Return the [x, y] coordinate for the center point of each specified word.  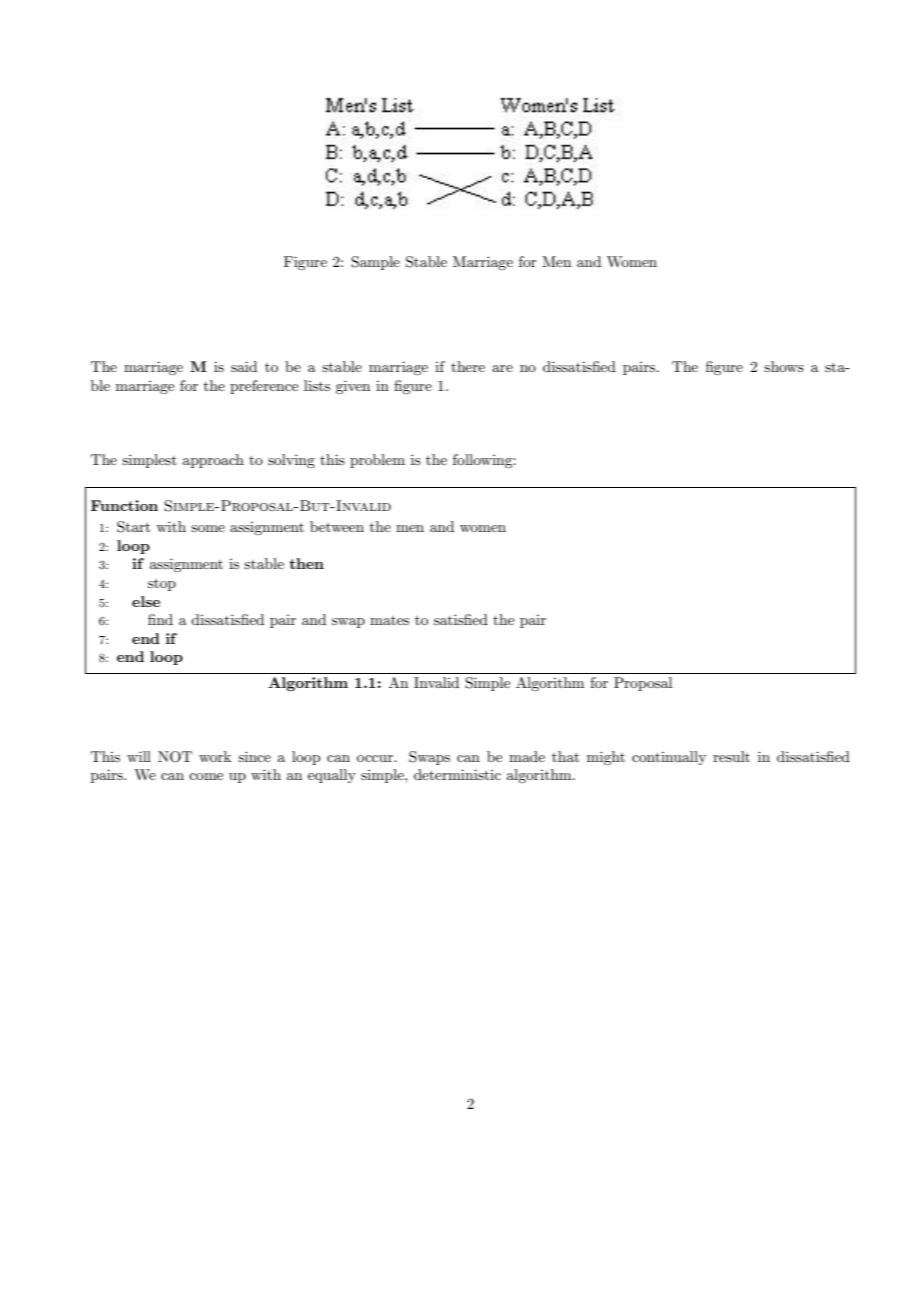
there [468, 366]
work [215, 756]
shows [784, 366]
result [731, 756]
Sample [375, 263]
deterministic [457, 774]
